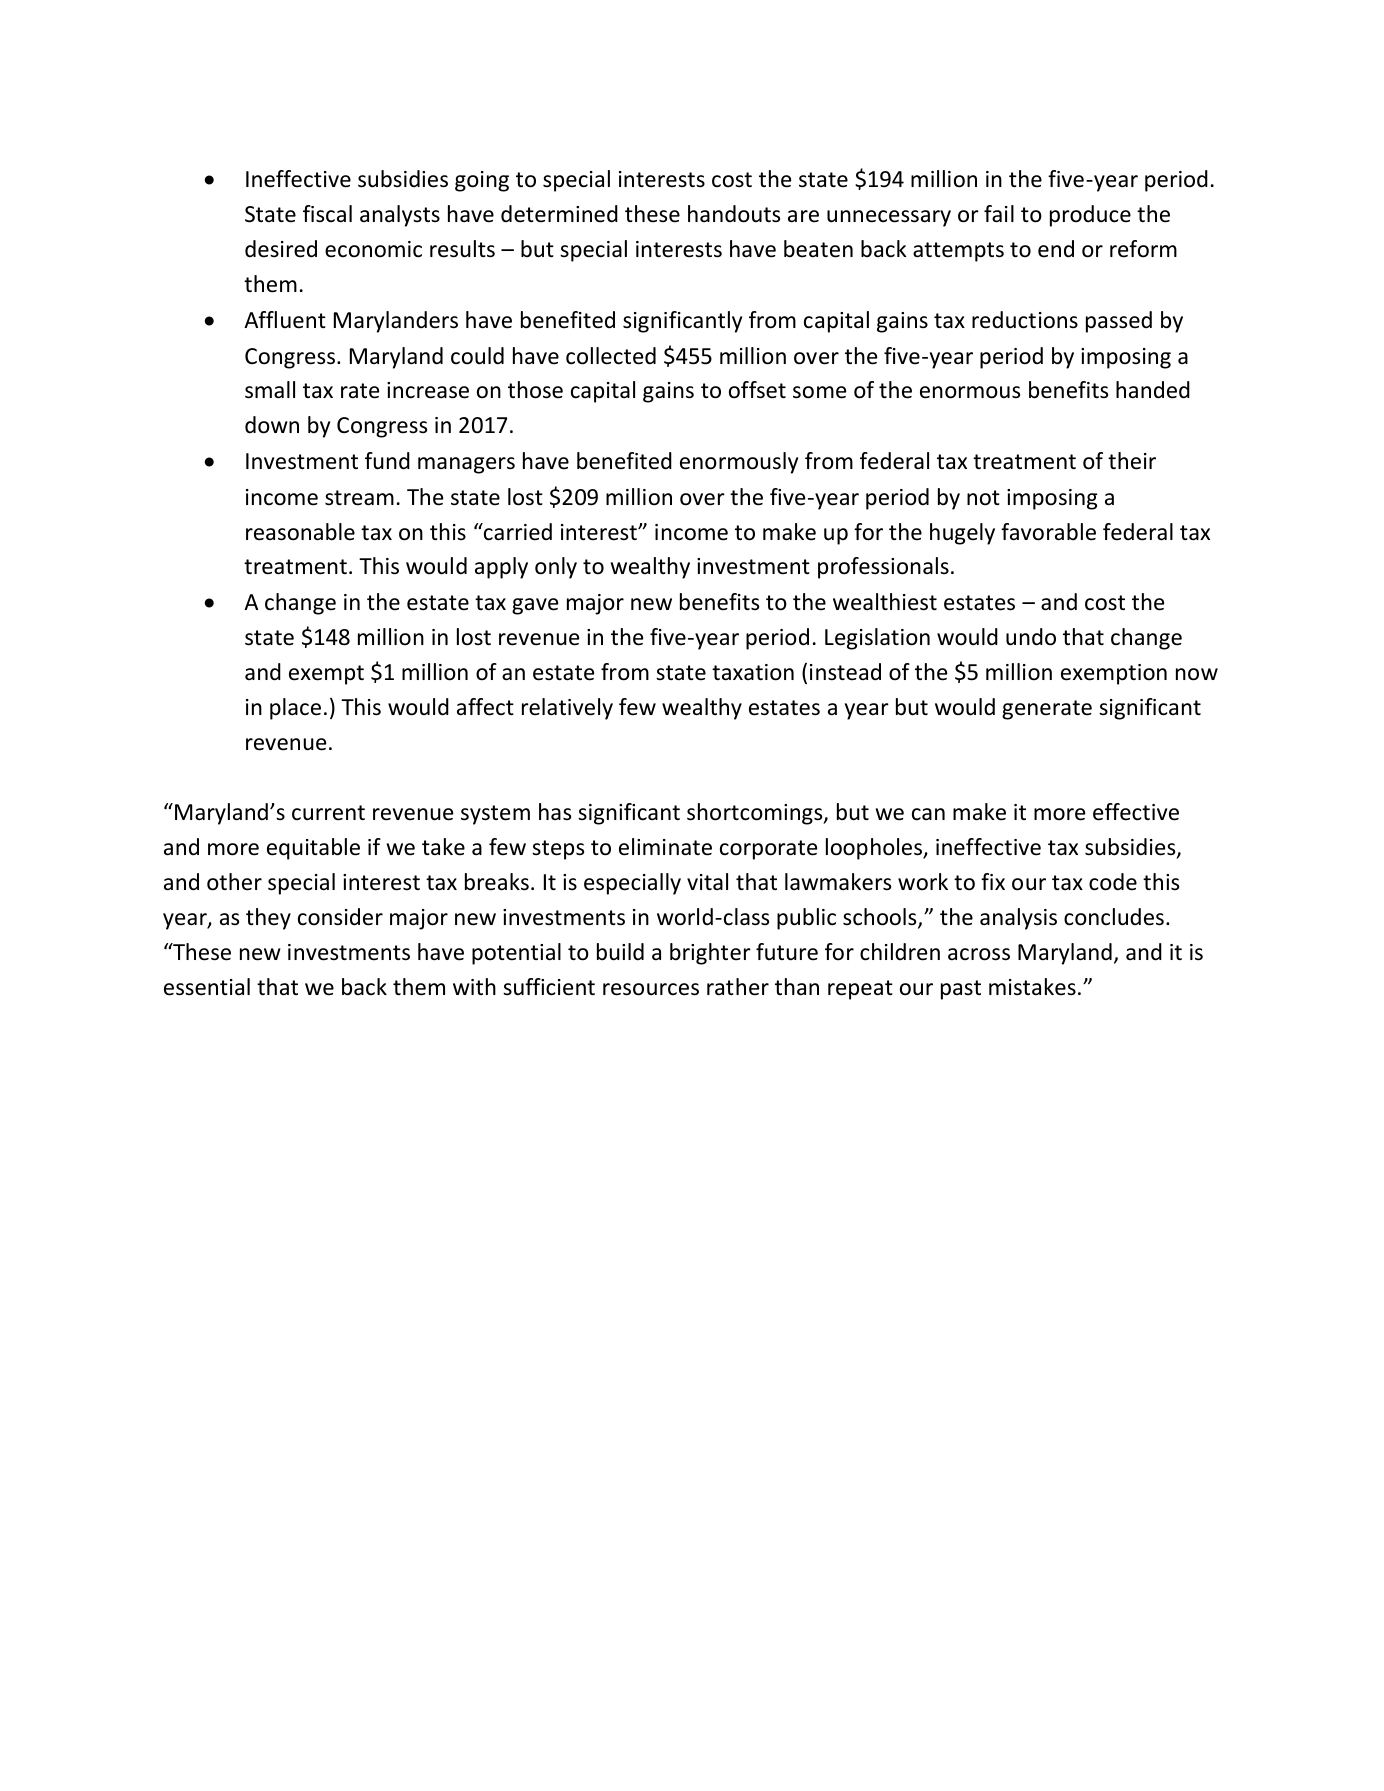 This screenshot has width=1384, height=1791. Describe the element at coordinates (1090, 216) in the screenshot. I see `produce` at that location.
